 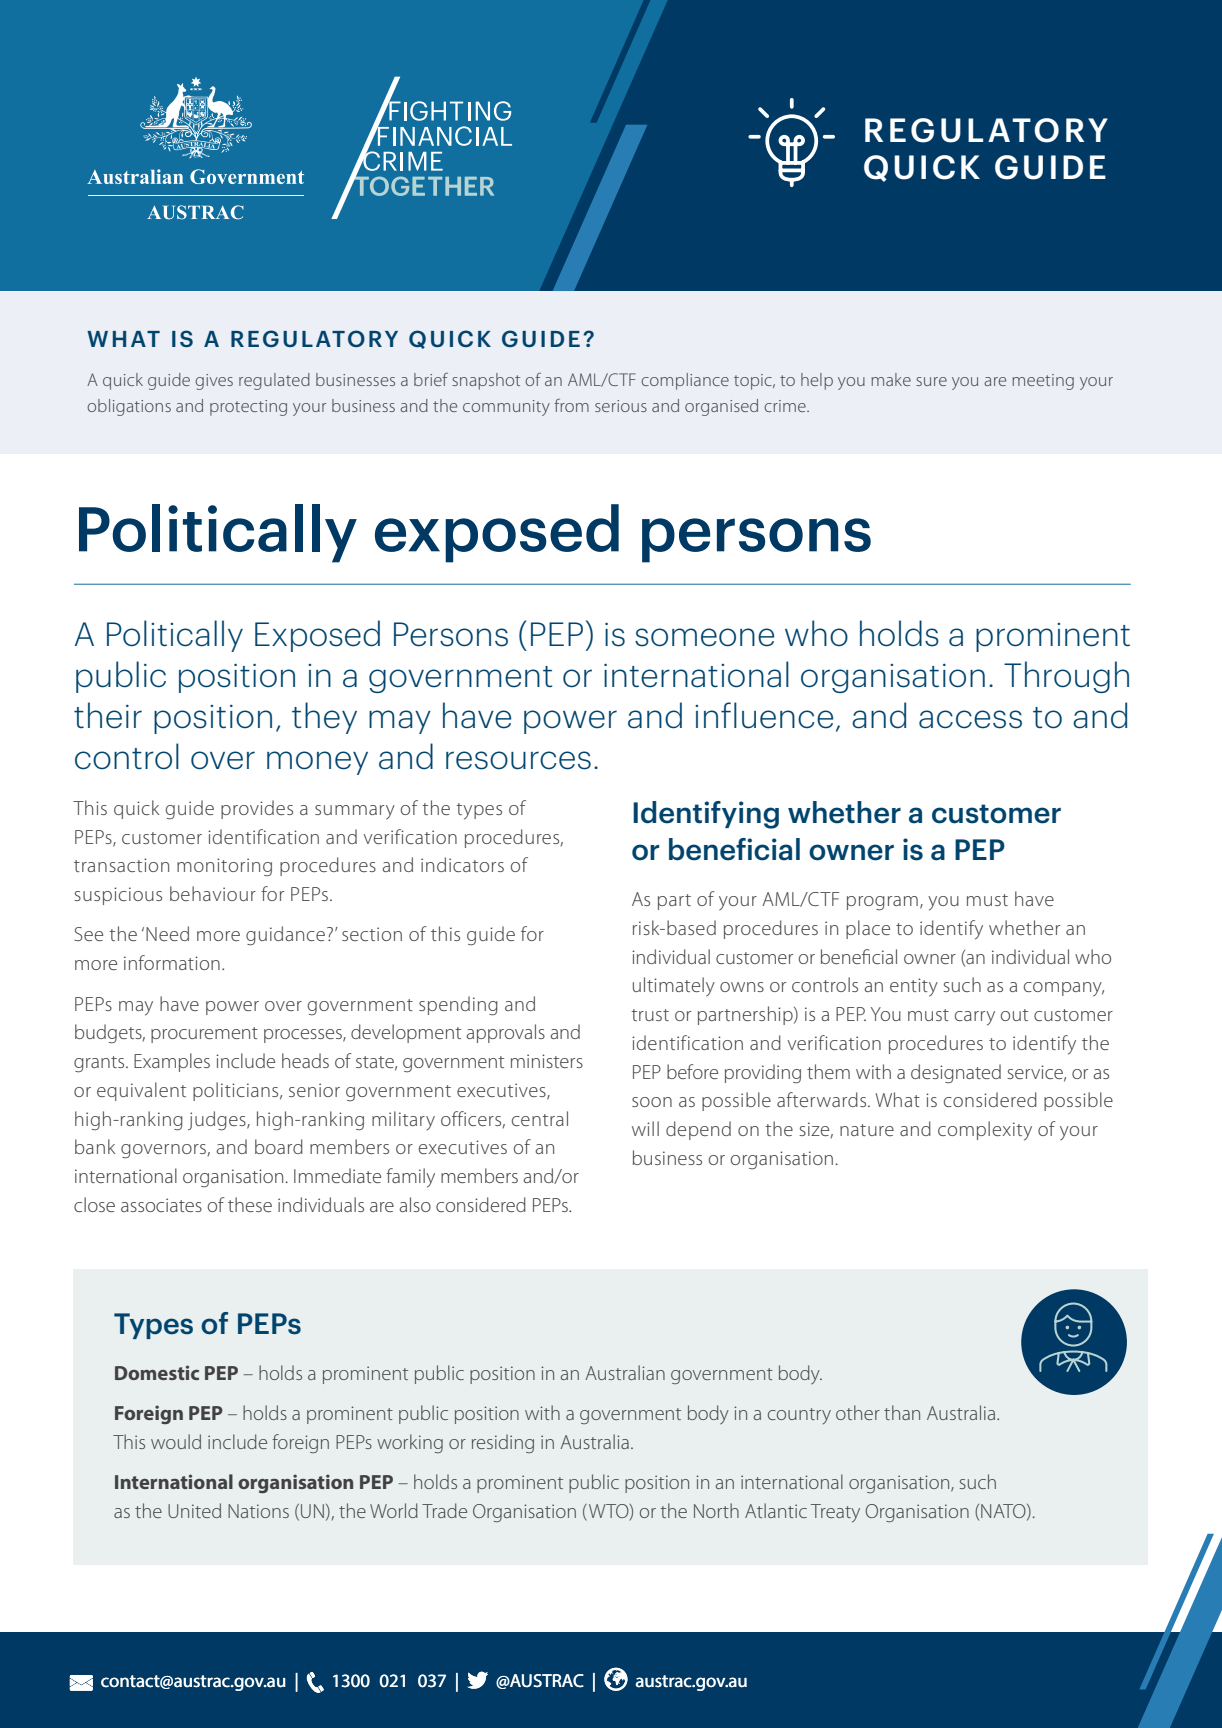 I want to click on protecting, so click(x=248, y=408).
